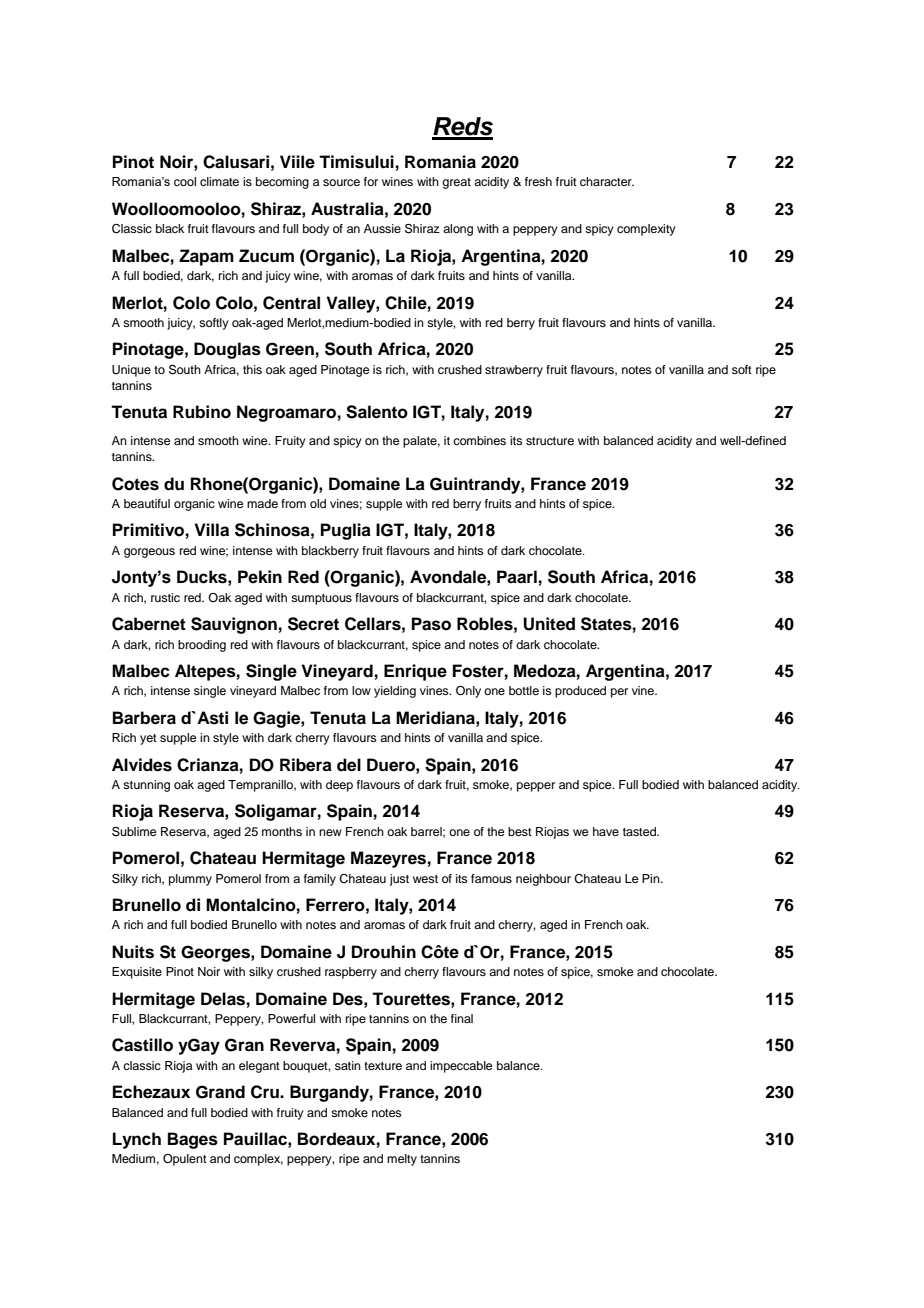 The image size is (924, 1308). Describe the element at coordinates (190, 880) in the screenshot. I see `plummy` at that location.
